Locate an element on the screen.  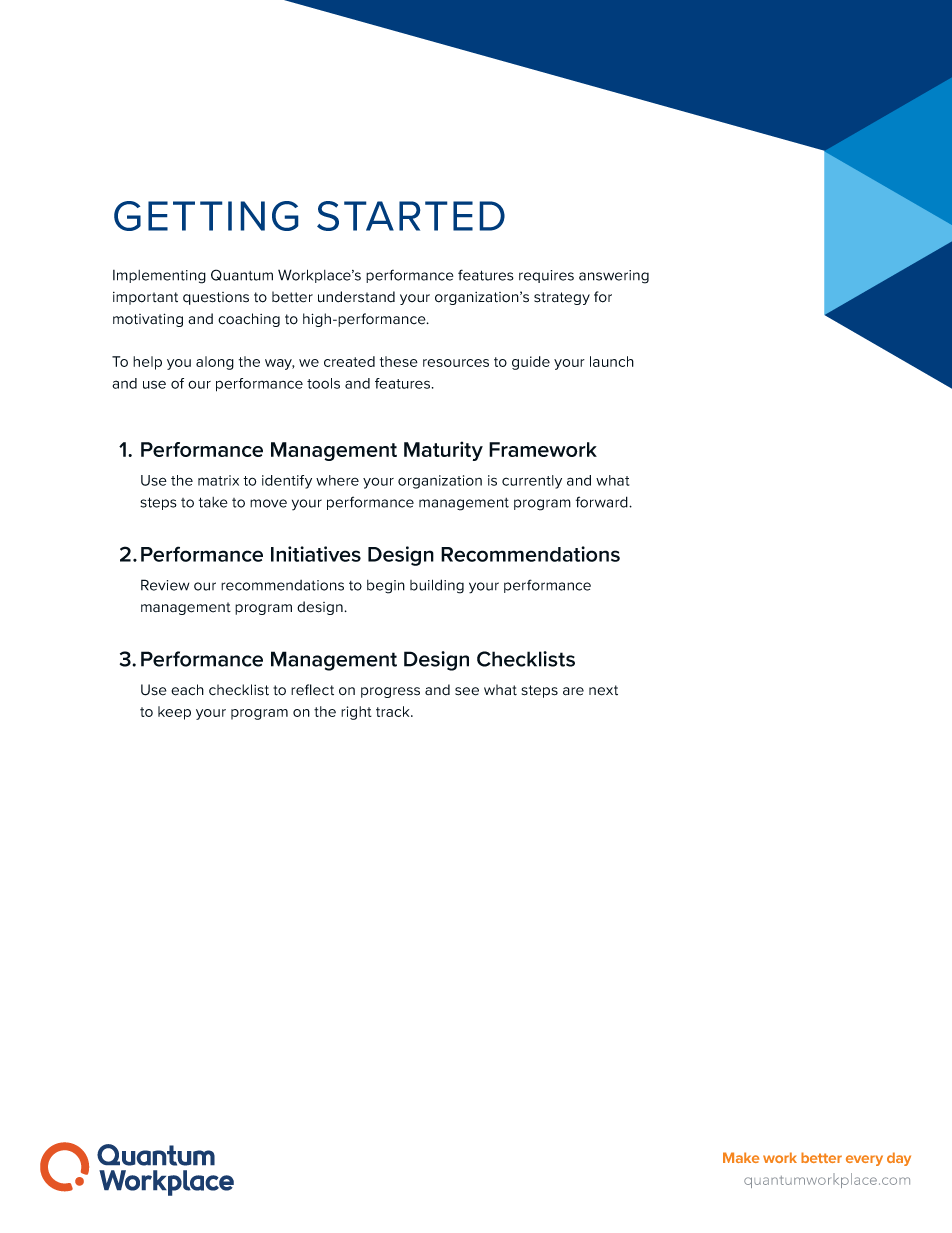
take is located at coordinates (213, 502).
